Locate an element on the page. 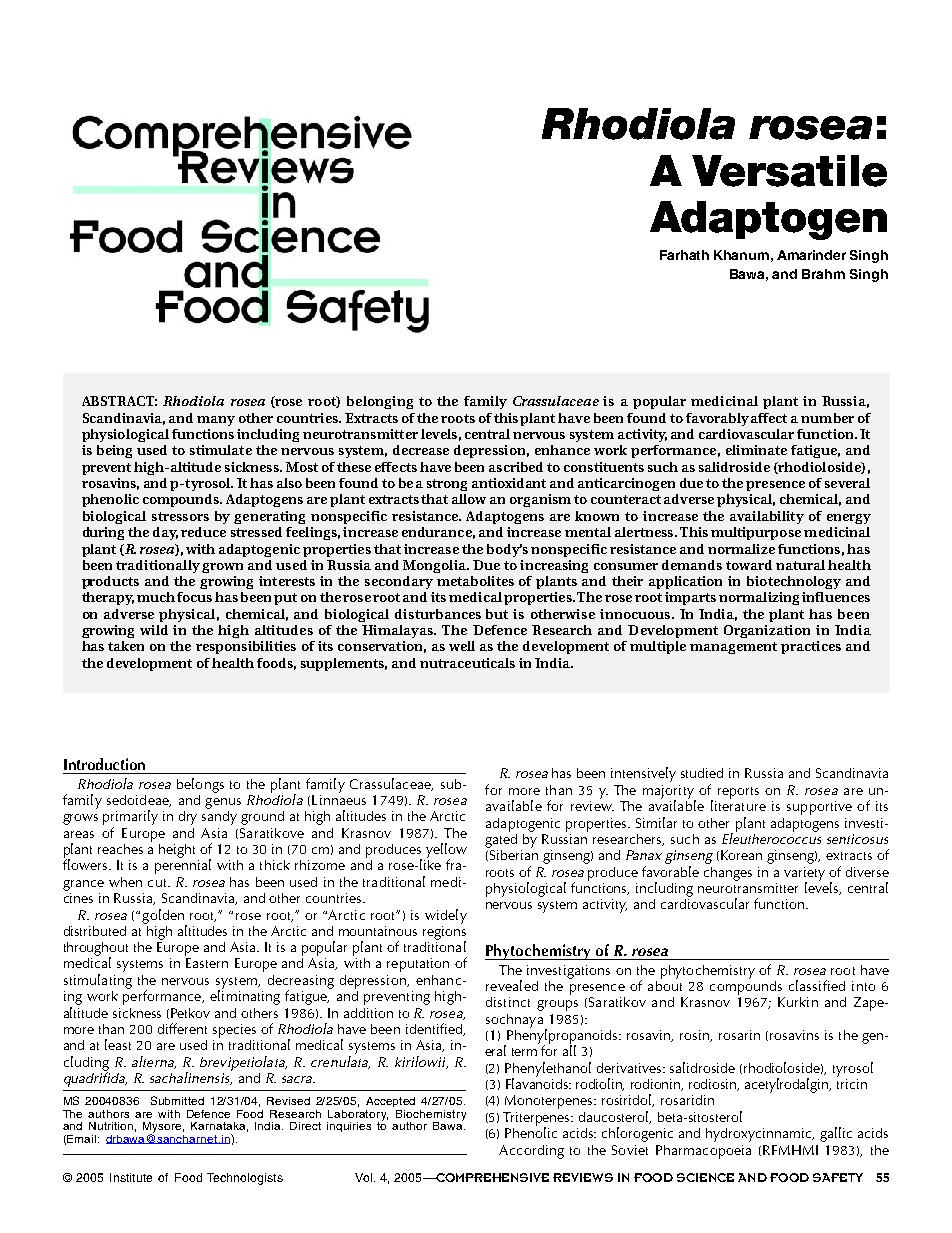 The image size is (952, 1233). Institute is located at coordinates (131, 1177).
